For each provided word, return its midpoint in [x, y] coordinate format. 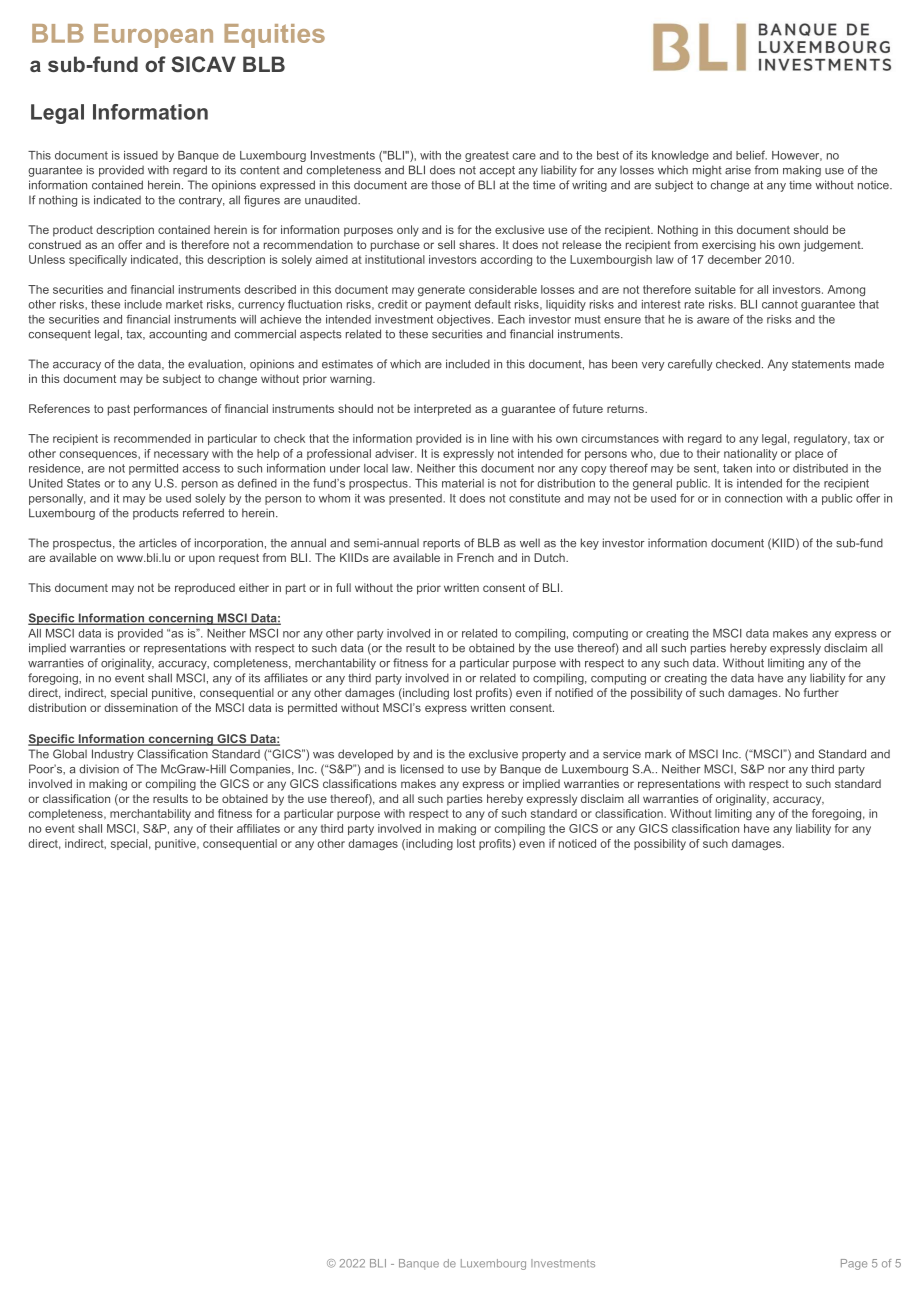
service [622, 754]
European [153, 36]
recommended [152, 438]
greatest [487, 156]
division [99, 769]
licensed [422, 769]
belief [751, 155]
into [766, 468]
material [463, 483]
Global [70, 754]
